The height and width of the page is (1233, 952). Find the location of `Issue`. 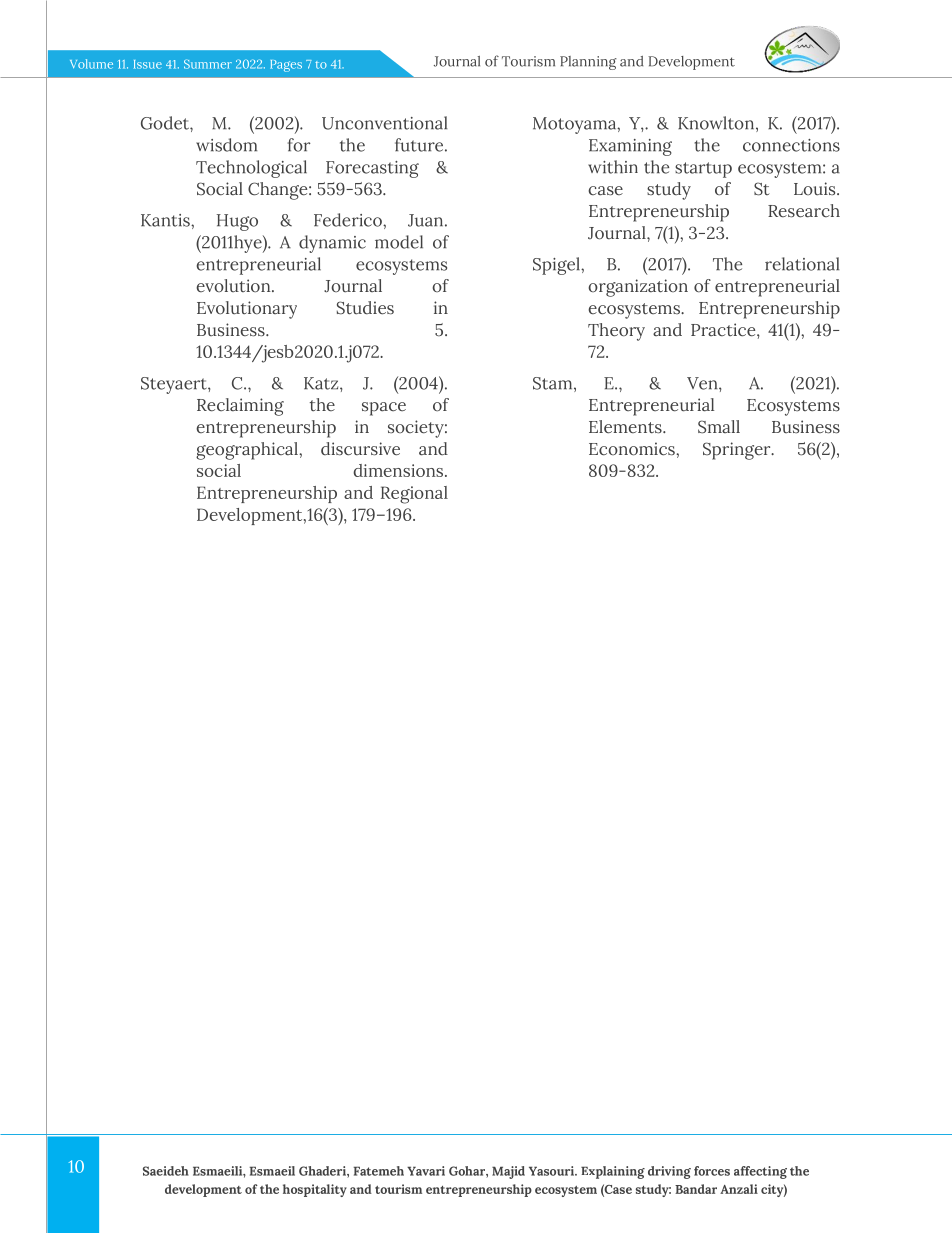

Issue is located at coordinates (148, 64).
